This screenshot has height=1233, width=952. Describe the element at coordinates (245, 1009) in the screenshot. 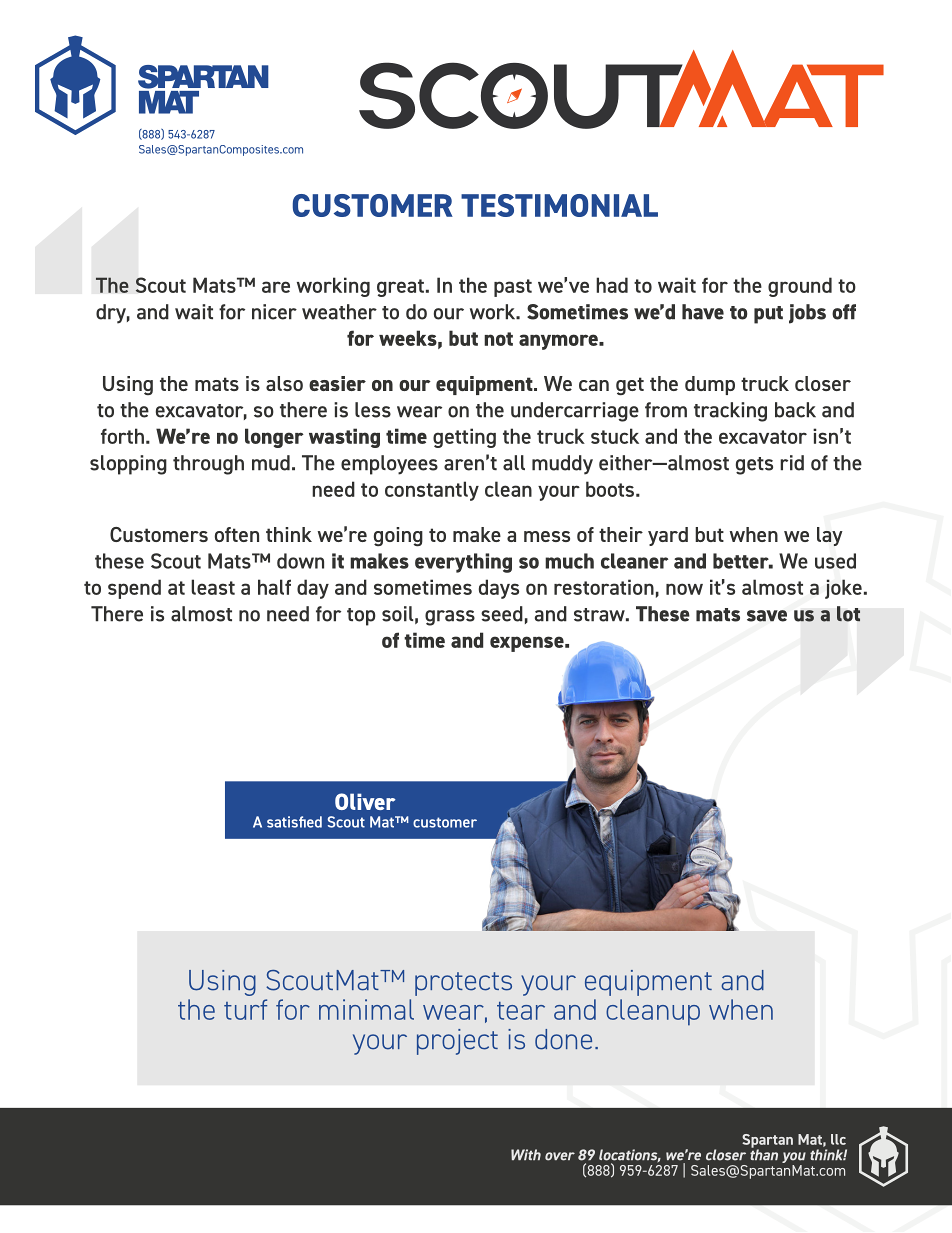

I see `turf` at that location.
